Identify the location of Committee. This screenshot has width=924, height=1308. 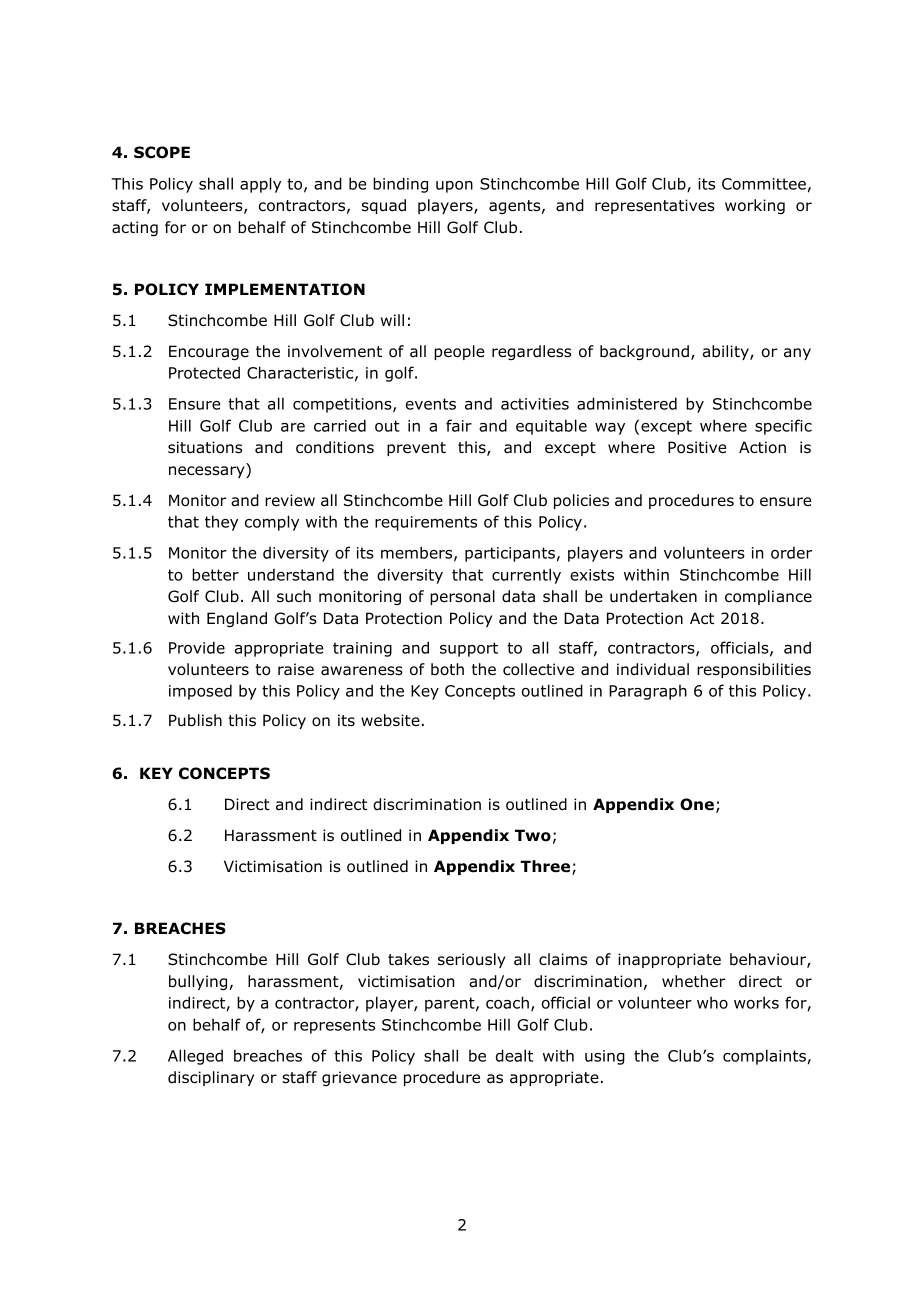
(764, 184).
